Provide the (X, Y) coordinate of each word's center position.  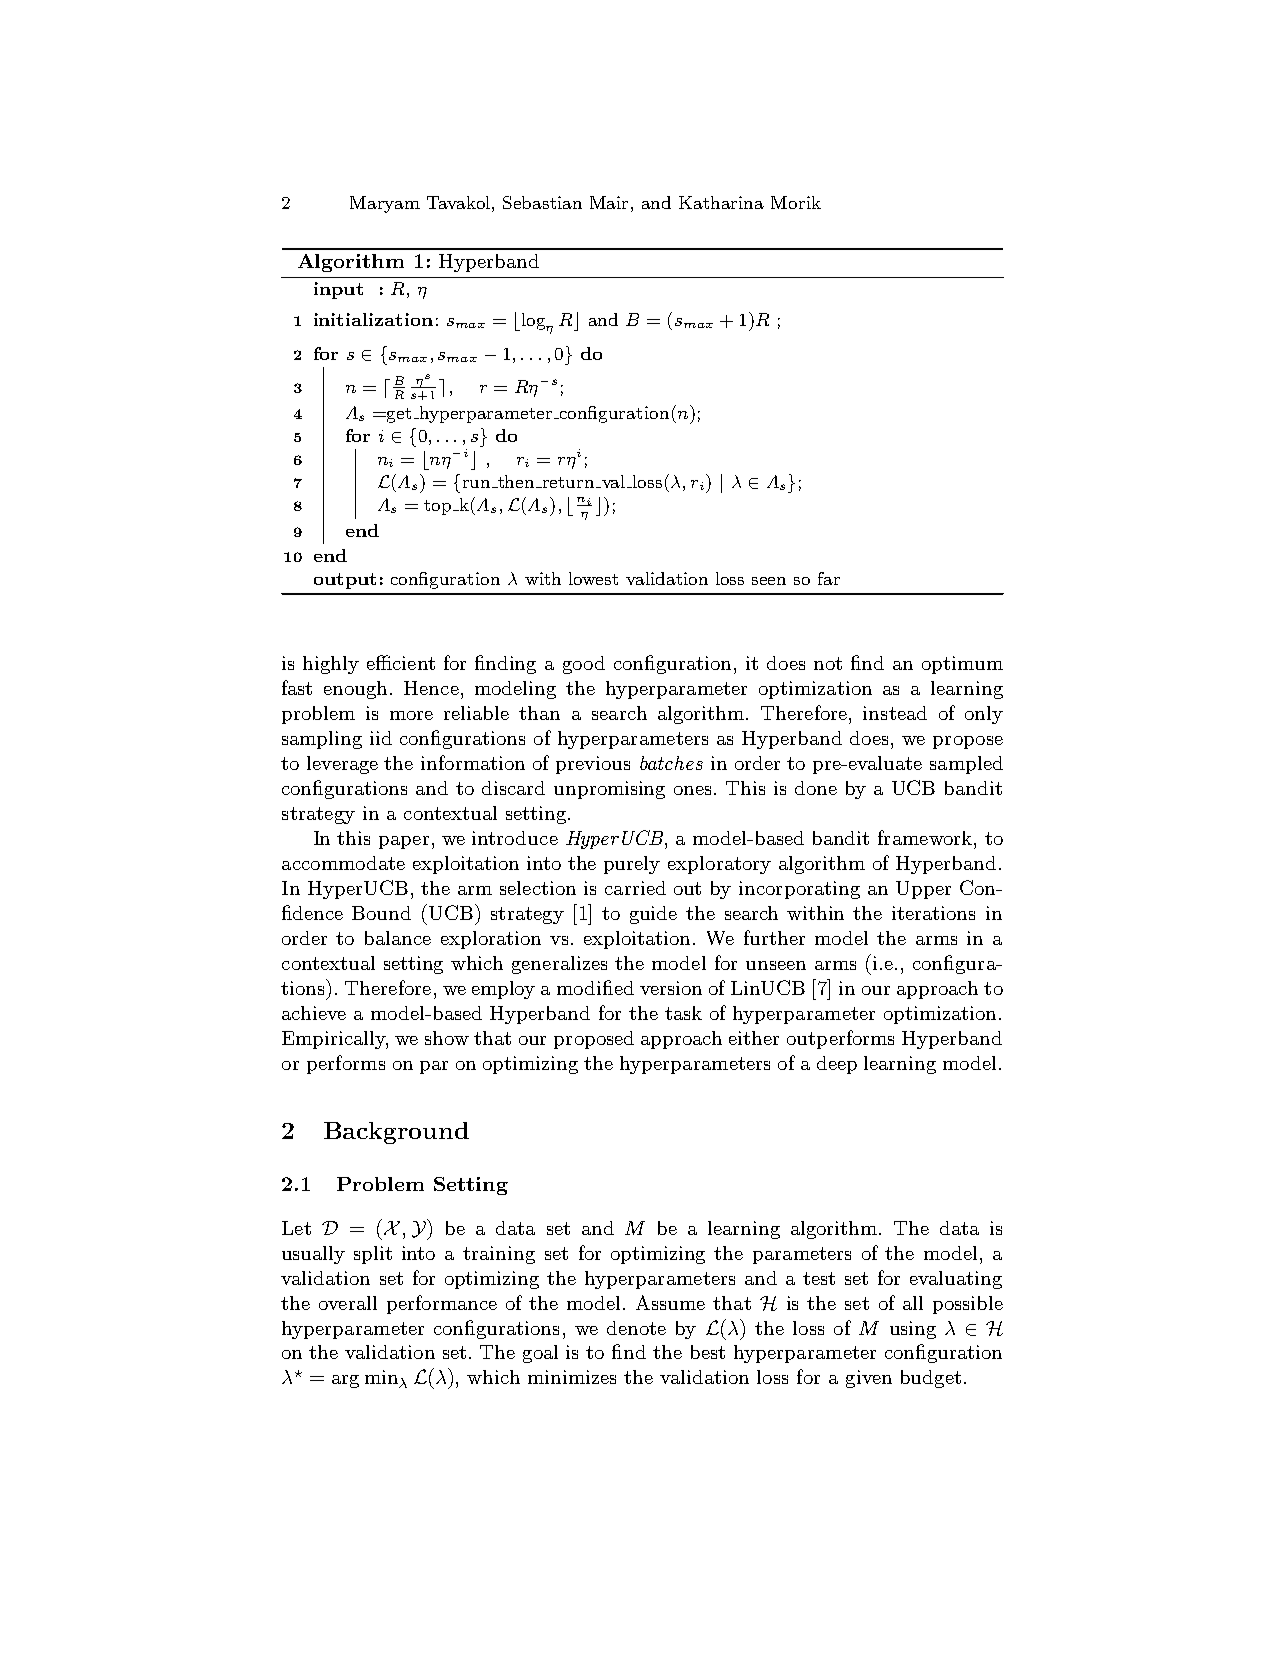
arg (345, 1381)
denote (636, 1328)
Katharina (721, 202)
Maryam (385, 204)
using (913, 1330)
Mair (611, 202)
